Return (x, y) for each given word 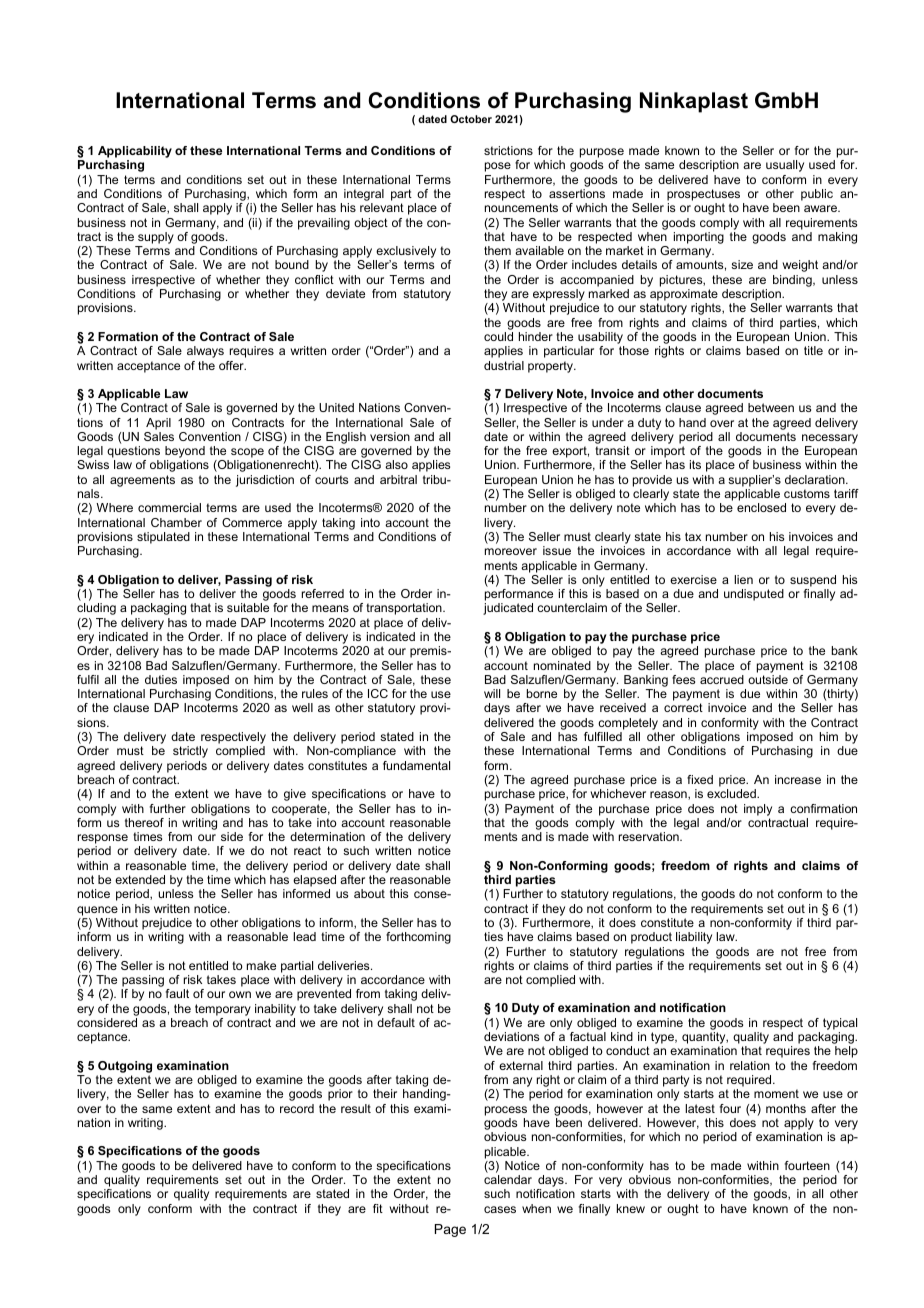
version (390, 436)
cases (500, 1209)
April (158, 424)
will (492, 693)
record (297, 1108)
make (261, 965)
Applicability (135, 153)
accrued (722, 679)
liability (694, 938)
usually (785, 166)
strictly (190, 752)
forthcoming (418, 938)
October (471, 119)
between (771, 407)
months (786, 1108)
